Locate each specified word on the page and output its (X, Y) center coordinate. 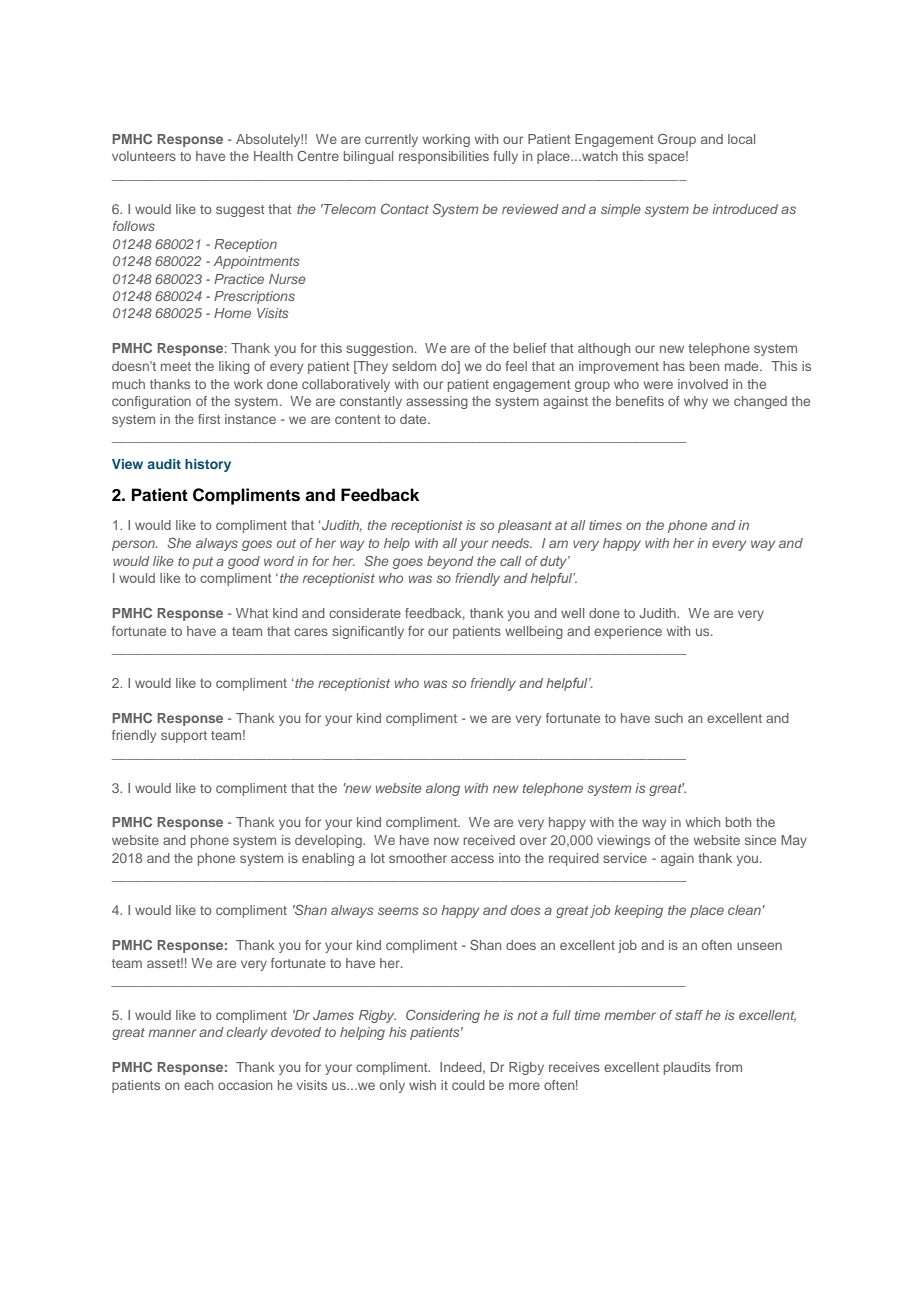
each (198, 1085)
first (209, 419)
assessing (437, 402)
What (252, 613)
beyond (450, 562)
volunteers (144, 156)
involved (703, 384)
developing (329, 841)
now (446, 841)
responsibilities (444, 157)
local (741, 139)
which (703, 822)
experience (628, 632)
